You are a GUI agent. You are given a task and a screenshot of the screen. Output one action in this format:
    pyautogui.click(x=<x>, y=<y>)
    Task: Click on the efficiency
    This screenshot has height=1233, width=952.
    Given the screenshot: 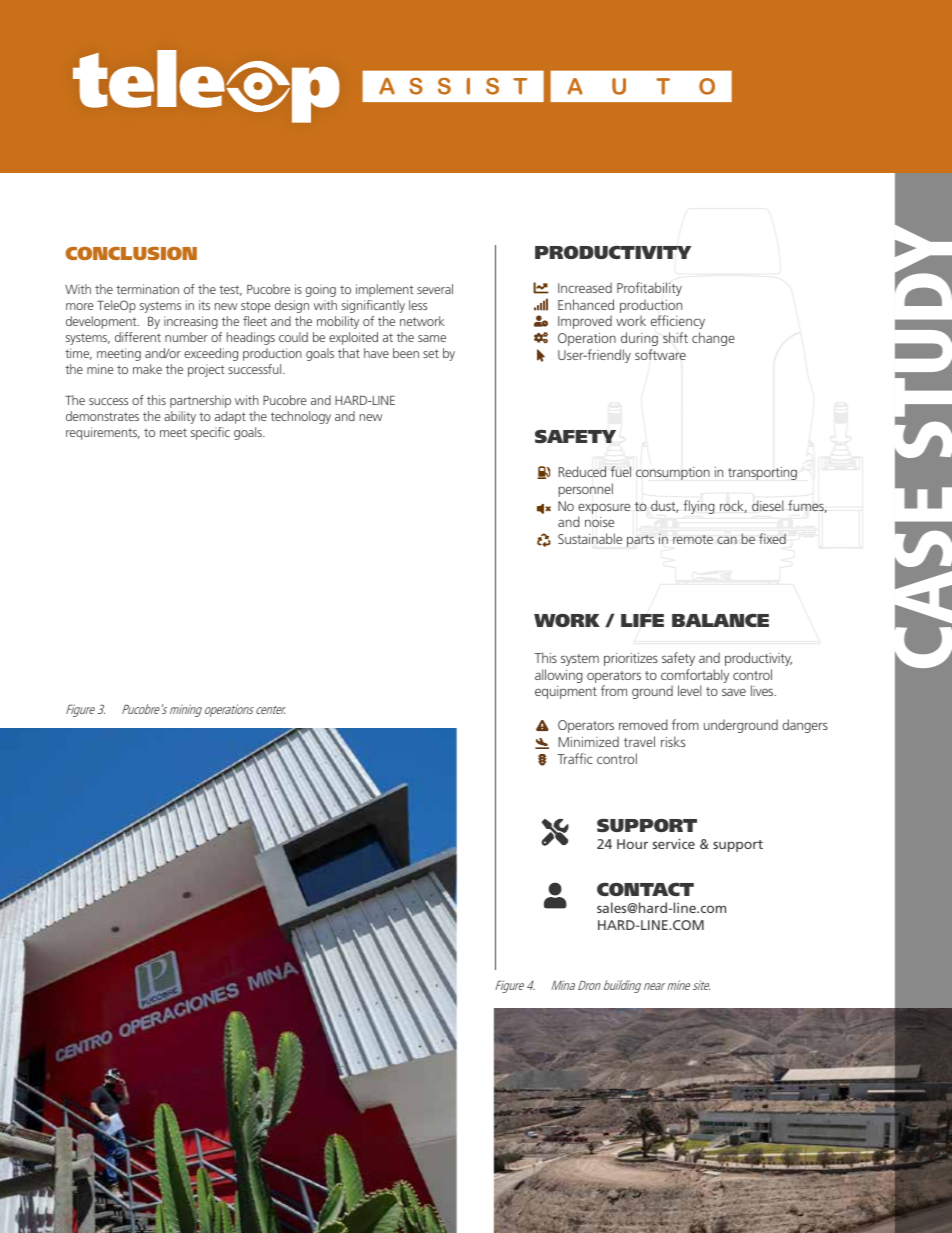 What is the action you would take?
    pyautogui.click(x=678, y=322)
